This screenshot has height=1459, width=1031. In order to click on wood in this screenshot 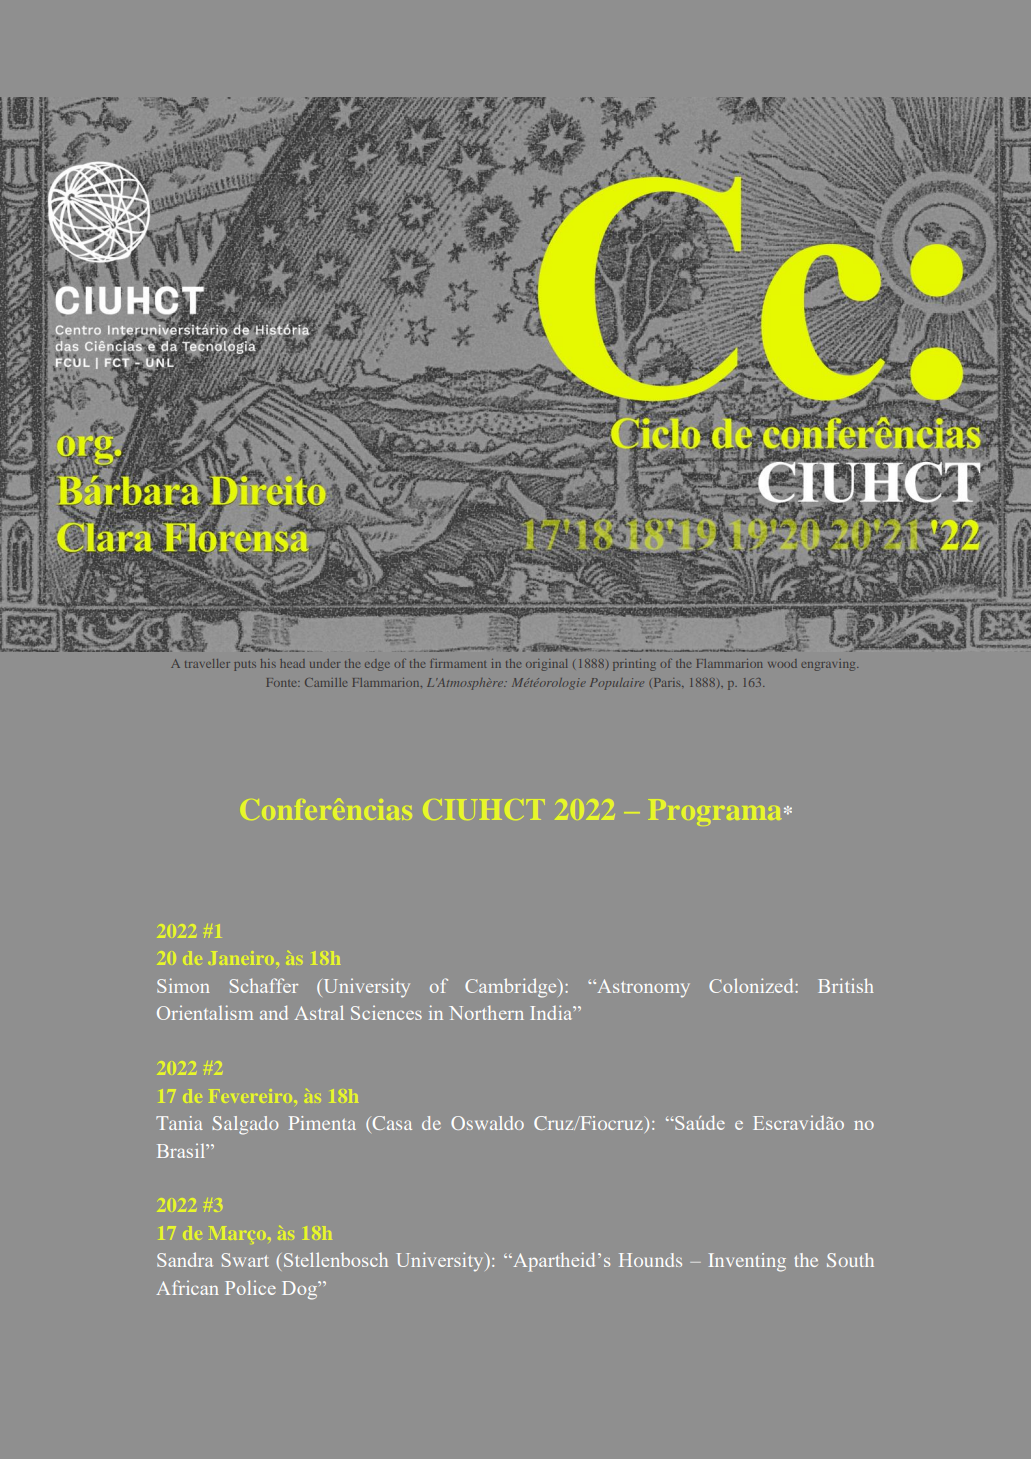, I will do `click(782, 663)`.
